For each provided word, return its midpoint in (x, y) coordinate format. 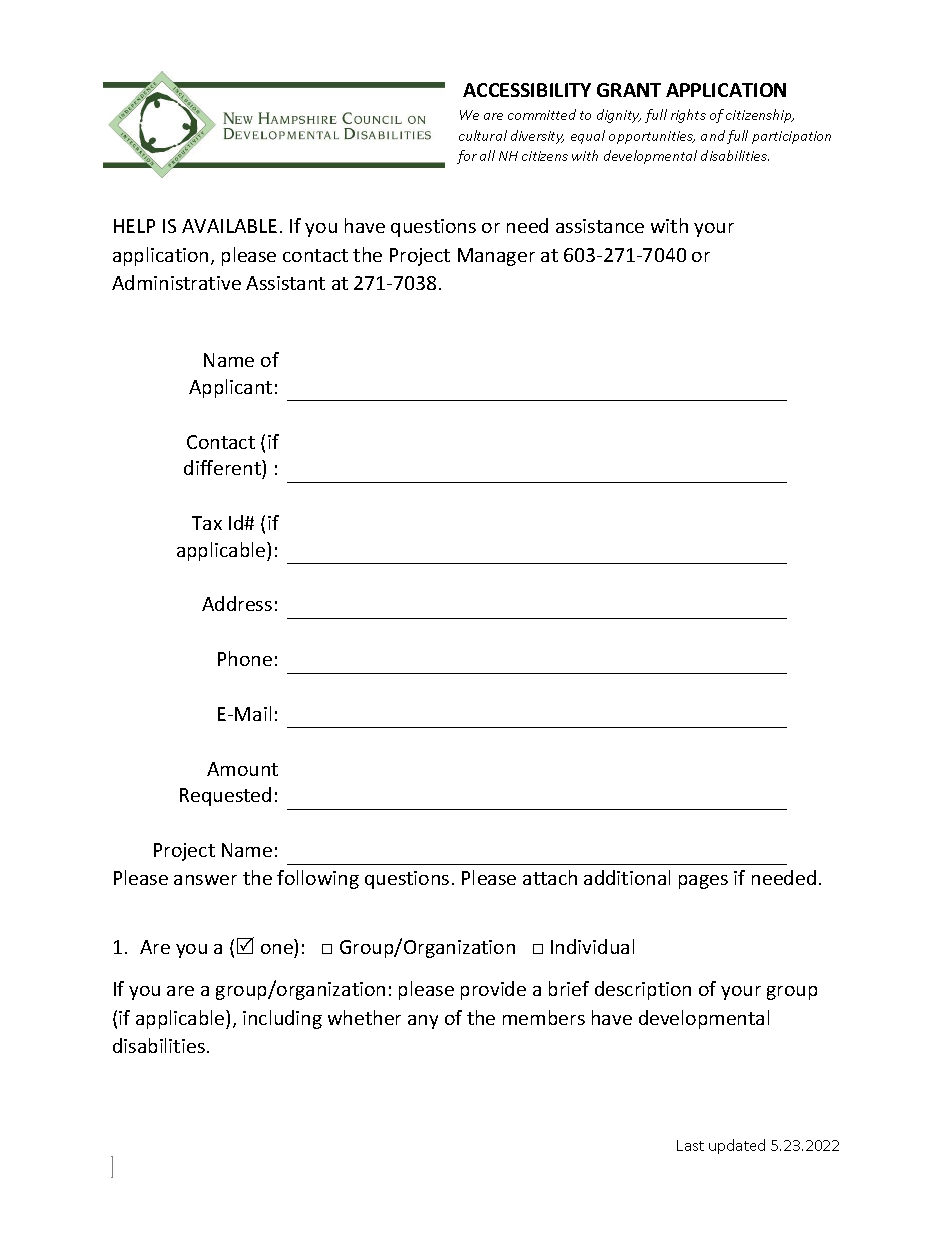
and (713, 135)
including (282, 1019)
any (423, 1022)
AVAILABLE (229, 226)
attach (550, 877)
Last (690, 1145)
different (223, 467)
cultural (483, 135)
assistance (600, 226)
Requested (225, 796)
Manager (496, 257)
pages (703, 882)
